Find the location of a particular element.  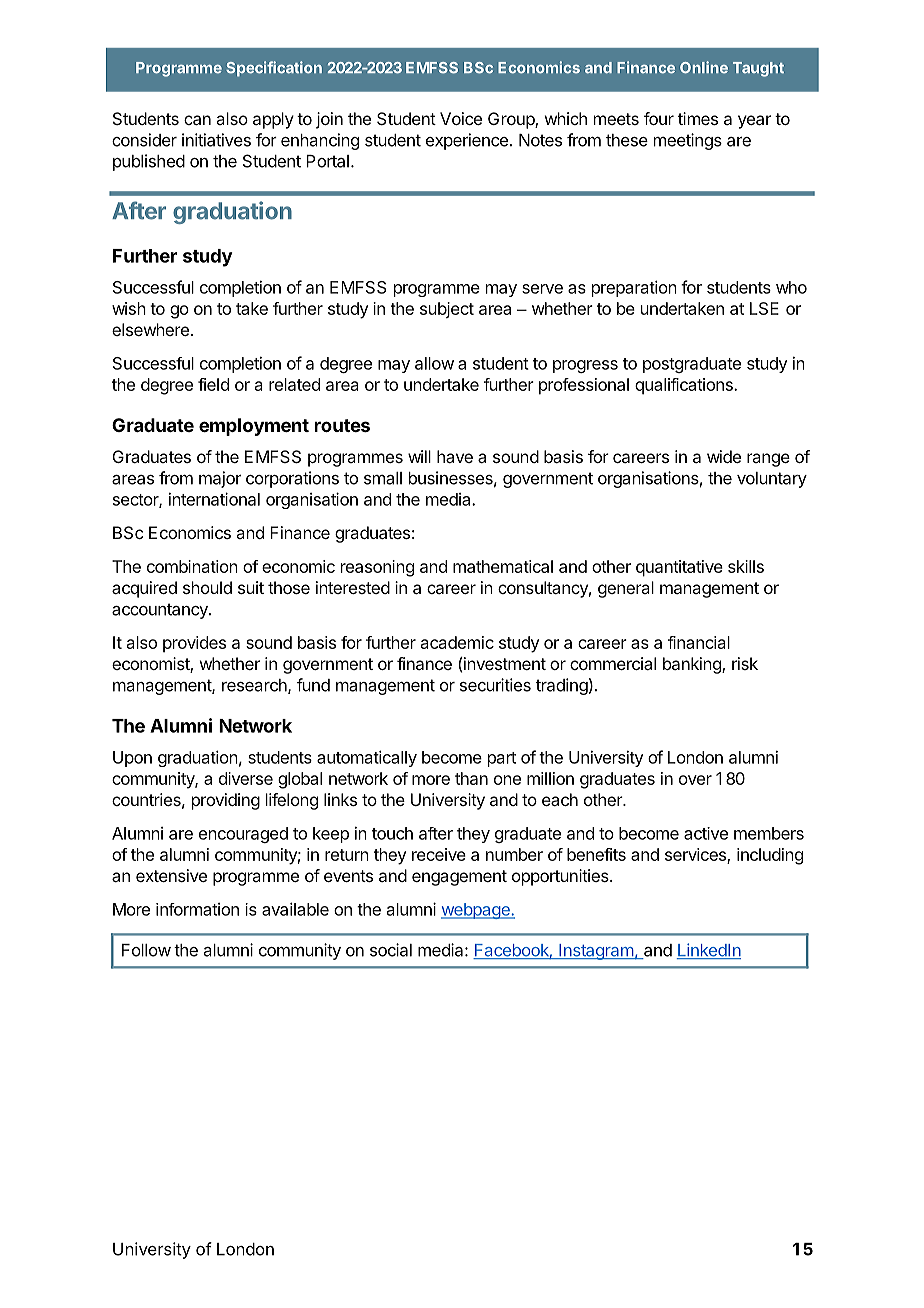

international is located at coordinates (214, 499).
